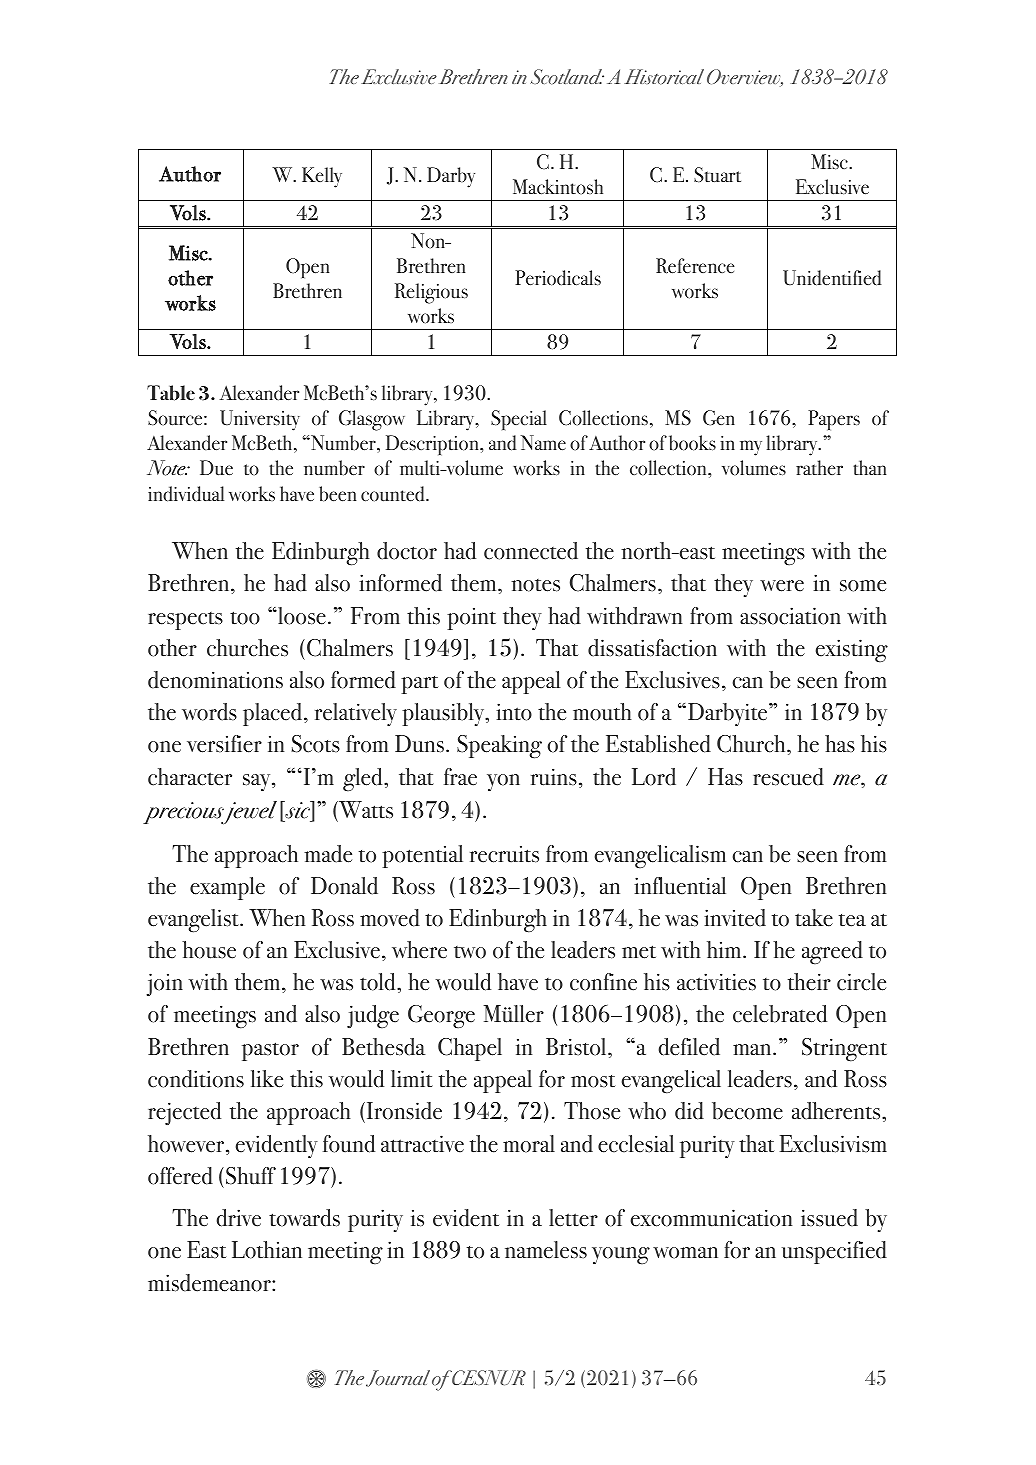 The image size is (1036, 1465). Describe the element at coordinates (238, 1218) in the page. I see `drive` at that location.
